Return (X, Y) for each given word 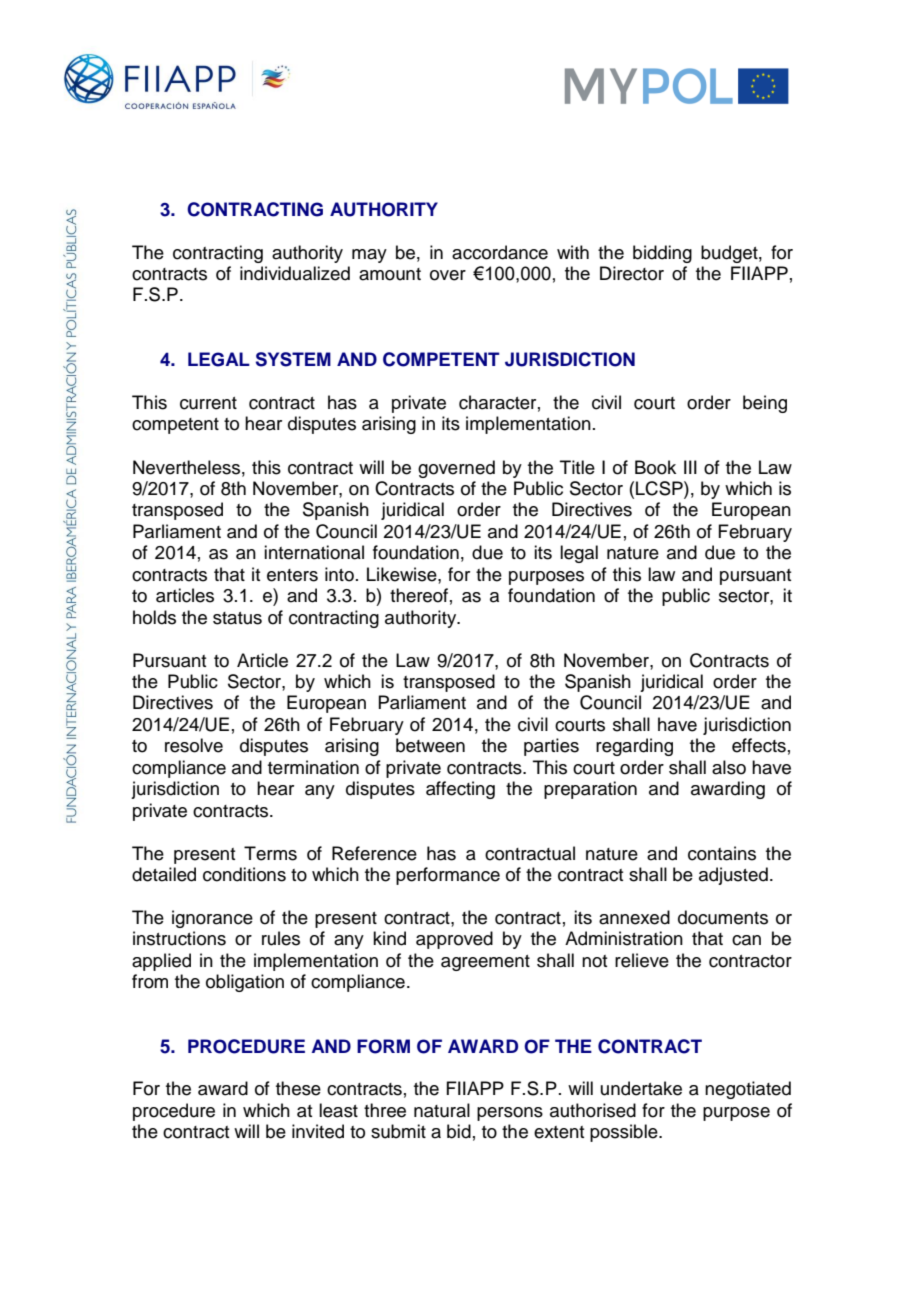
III (690, 467)
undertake (641, 1088)
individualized (295, 273)
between (430, 745)
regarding (634, 747)
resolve (194, 745)
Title (577, 467)
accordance (500, 252)
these (298, 1088)
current (208, 403)
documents (723, 917)
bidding (662, 254)
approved (454, 940)
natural (442, 1110)
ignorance (212, 919)
